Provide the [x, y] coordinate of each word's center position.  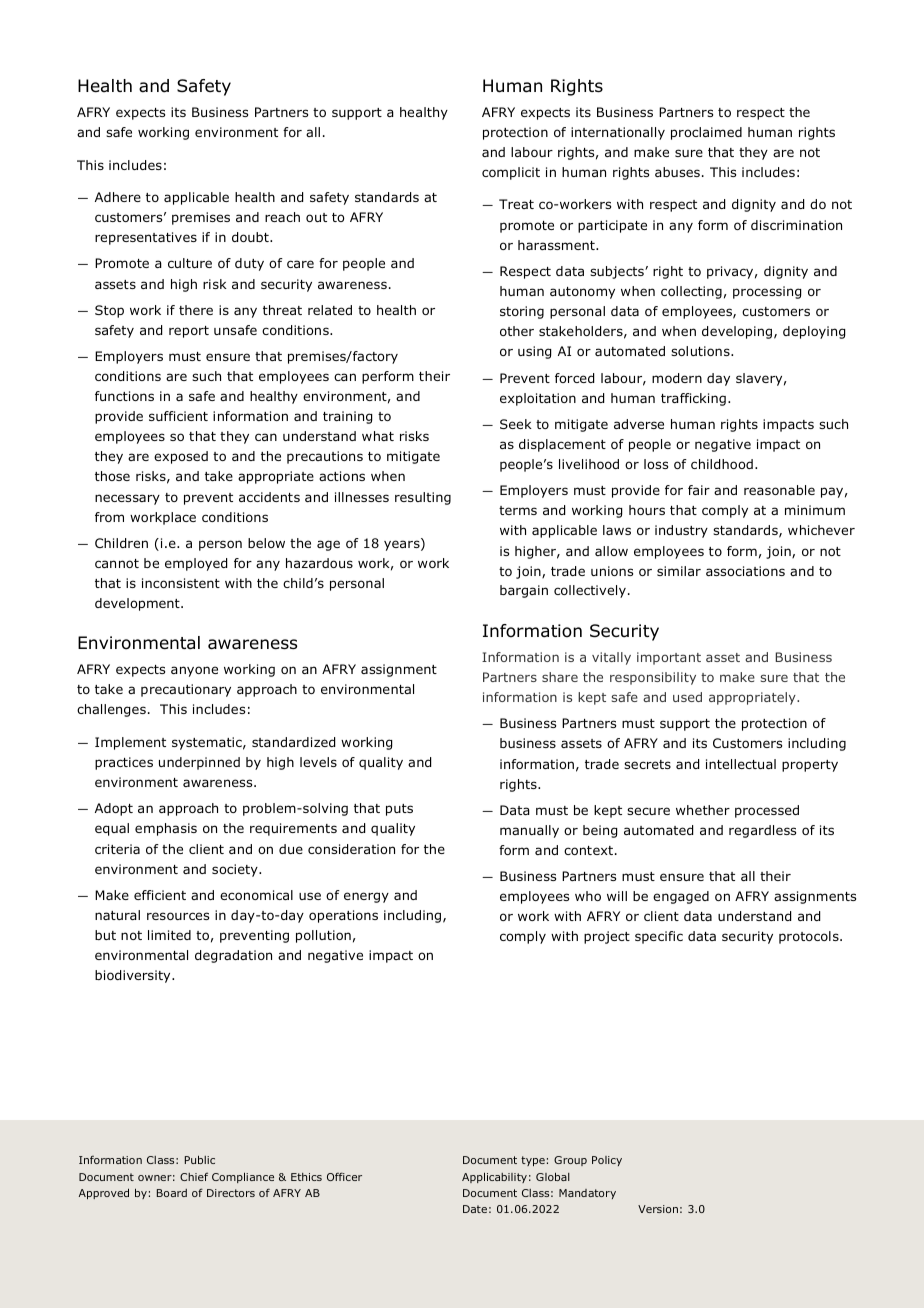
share [560, 677]
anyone [194, 671]
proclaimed [706, 133]
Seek [516, 424]
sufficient [178, 416]
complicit [511, 173]
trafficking [693, 399]
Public [200, 1159]
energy [366, 897]
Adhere [118, 197]
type [533, 1161]
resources [178, 916]
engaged [681, 897]
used [687, 697]
